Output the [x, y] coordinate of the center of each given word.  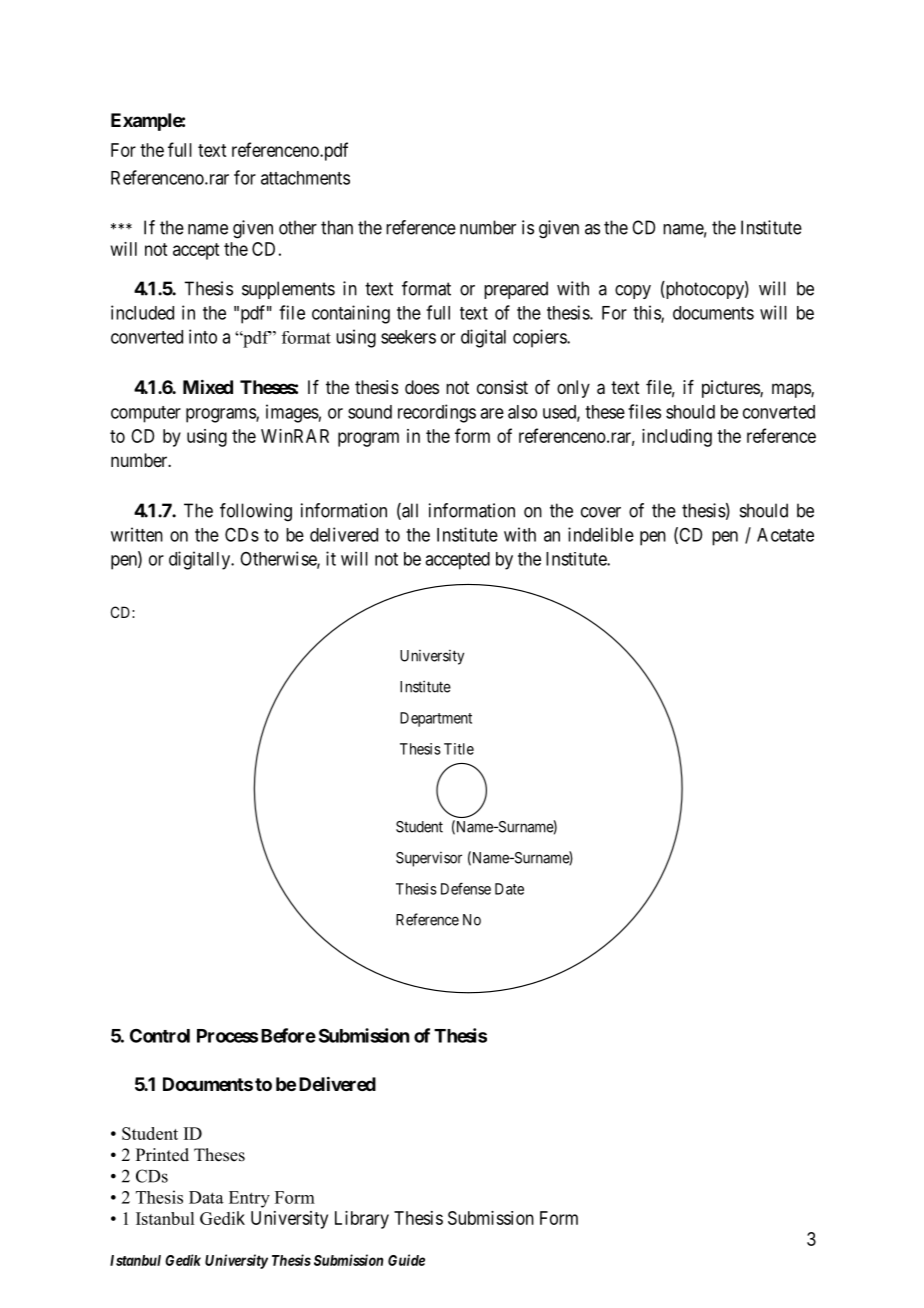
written [137, 534]
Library [362, 1220]
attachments [305, 178]
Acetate [785, 535]
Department [436, 719]
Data [206, 1197]
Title [459, 749]
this [647, 313]
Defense [466, 888]
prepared [516, 290]
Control [160, 1035]
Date [509, 889]
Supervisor [429, 859]
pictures [731, 389]
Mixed [208, 386]
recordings [437, 413]
